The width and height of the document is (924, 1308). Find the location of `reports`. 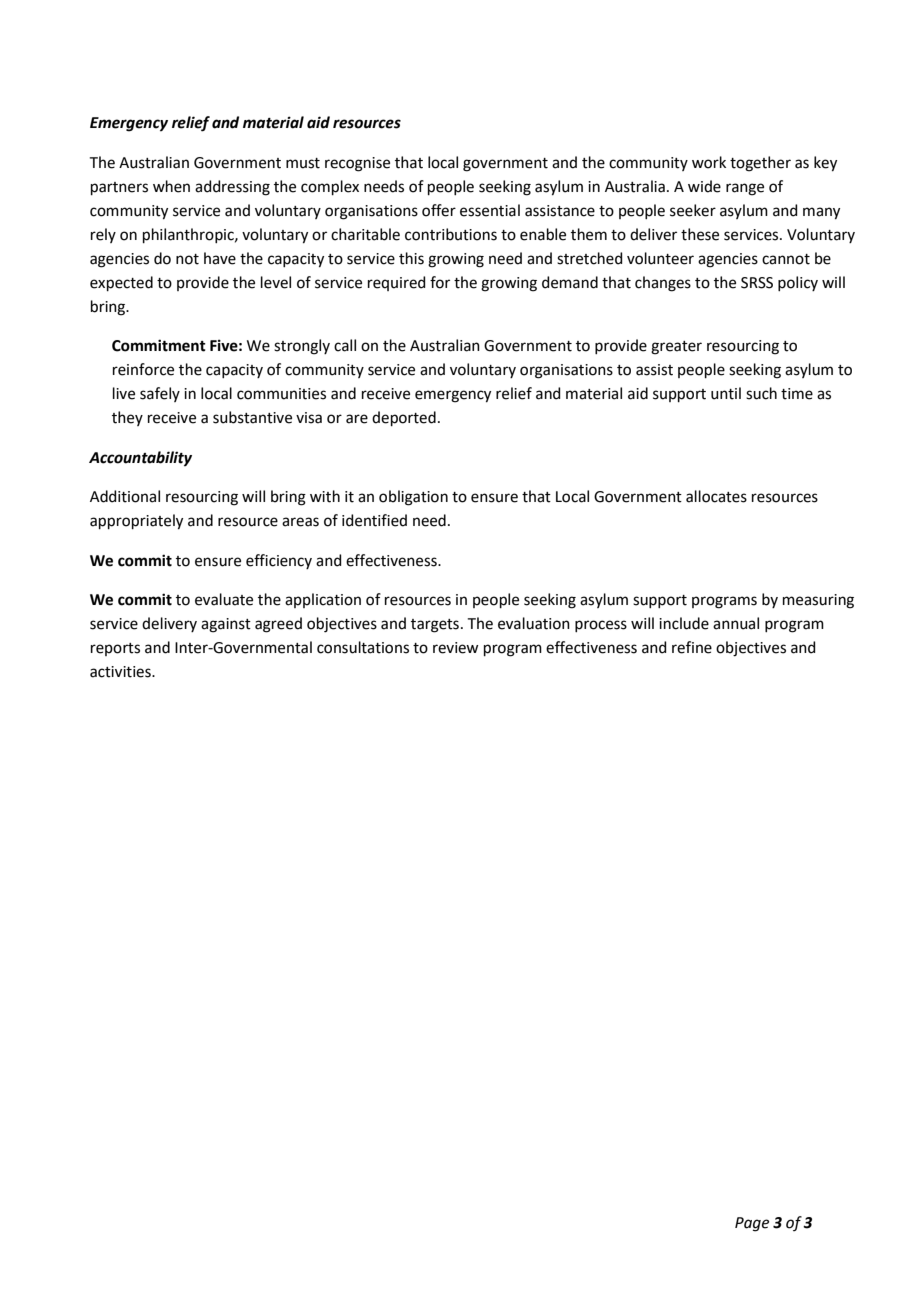

reports is located at coordinates (115, 649).
